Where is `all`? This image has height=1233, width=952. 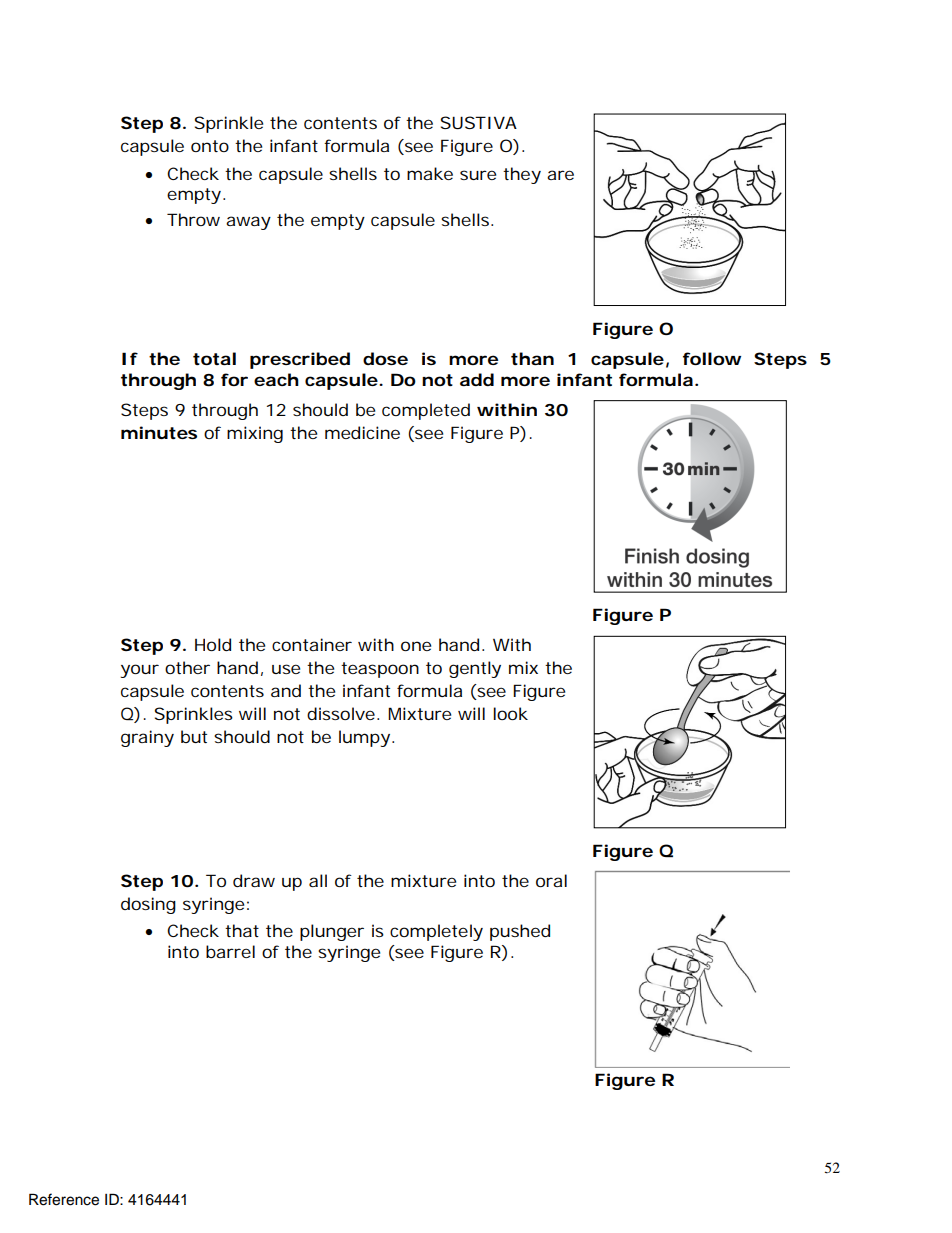 all is located at coordinates (318, 880).
